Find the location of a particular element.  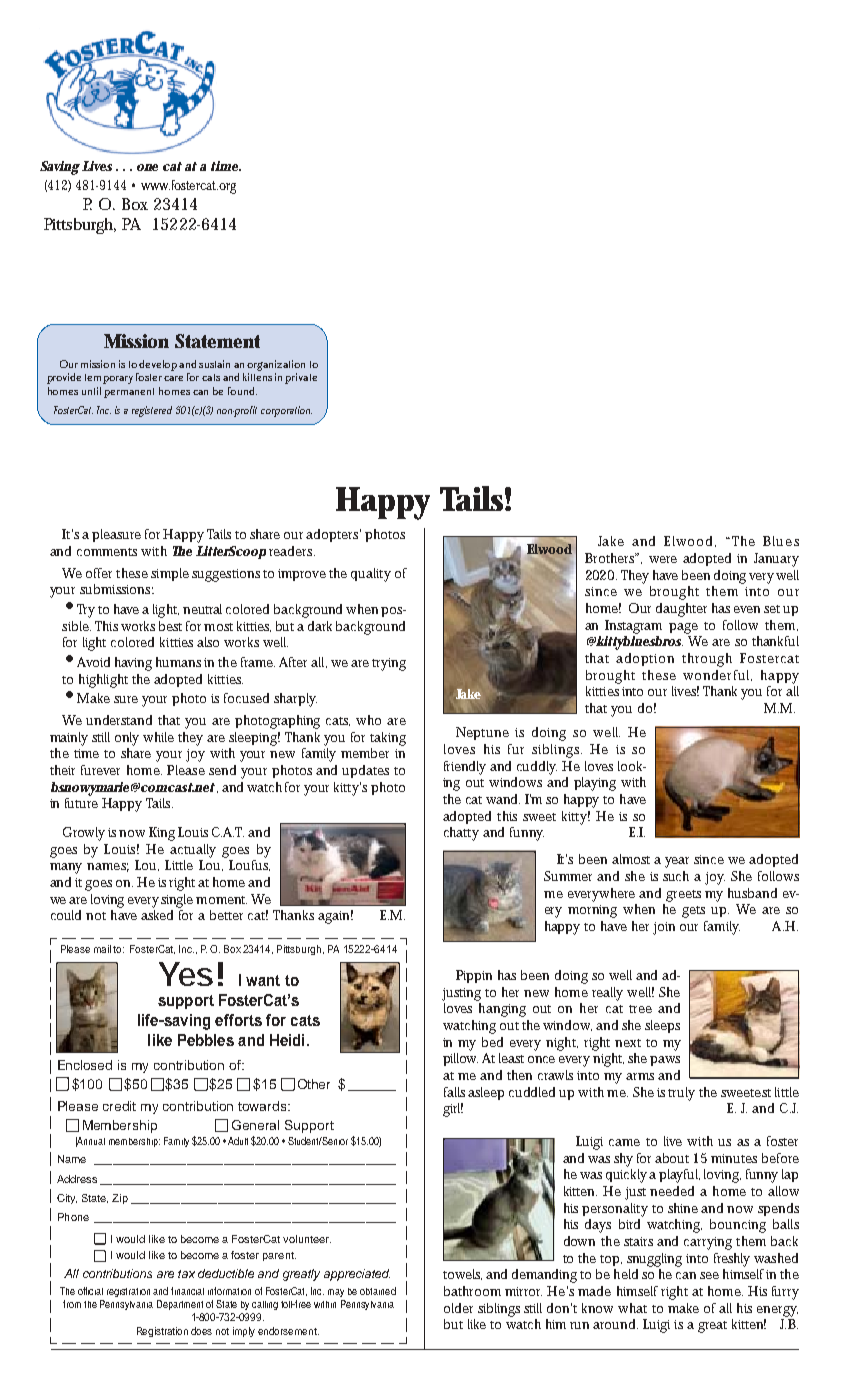

credit is located at coordinates (119, 1106).
